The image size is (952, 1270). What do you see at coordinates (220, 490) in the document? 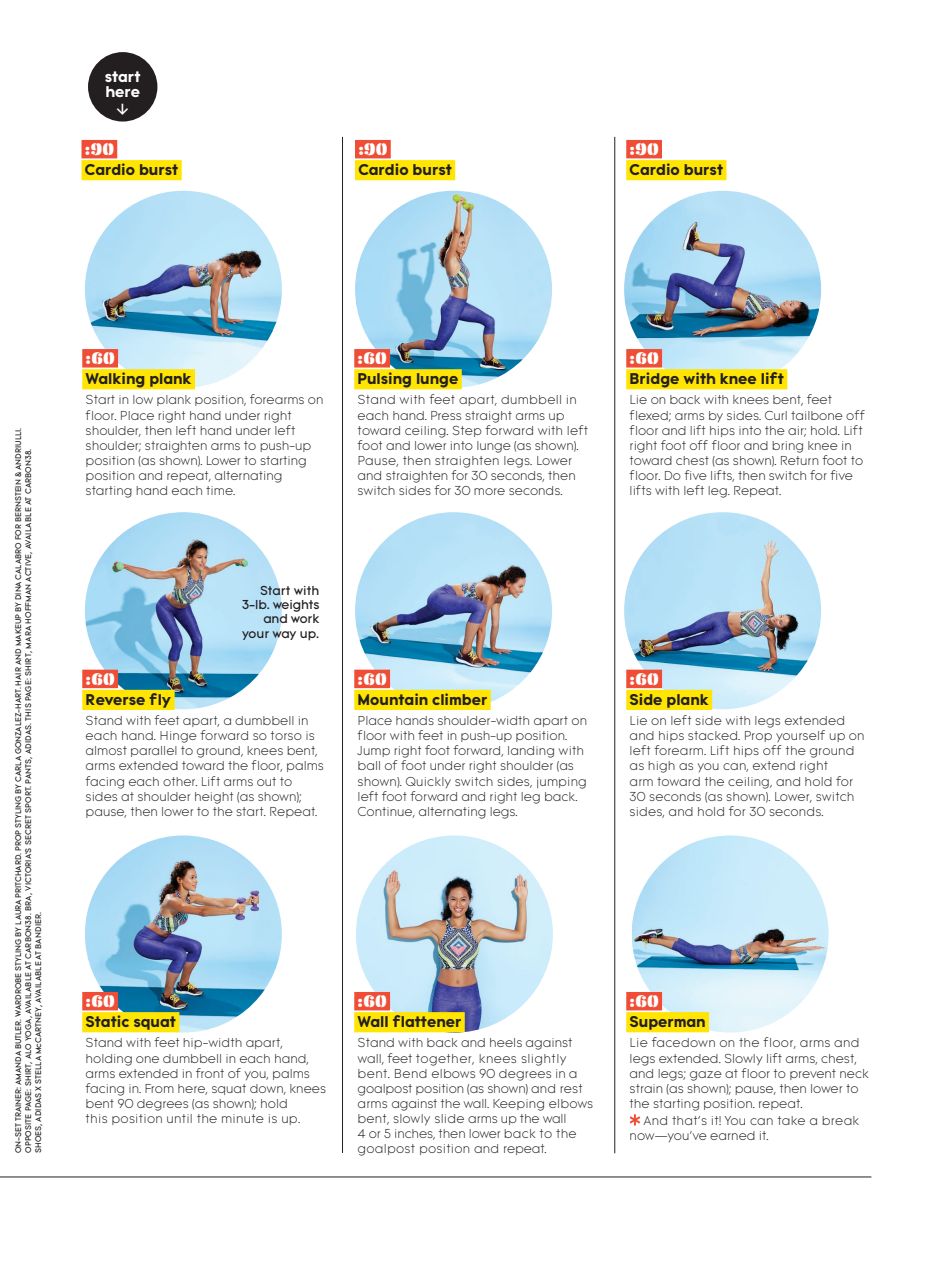
I see `time` at bounding box center [220, 490].
